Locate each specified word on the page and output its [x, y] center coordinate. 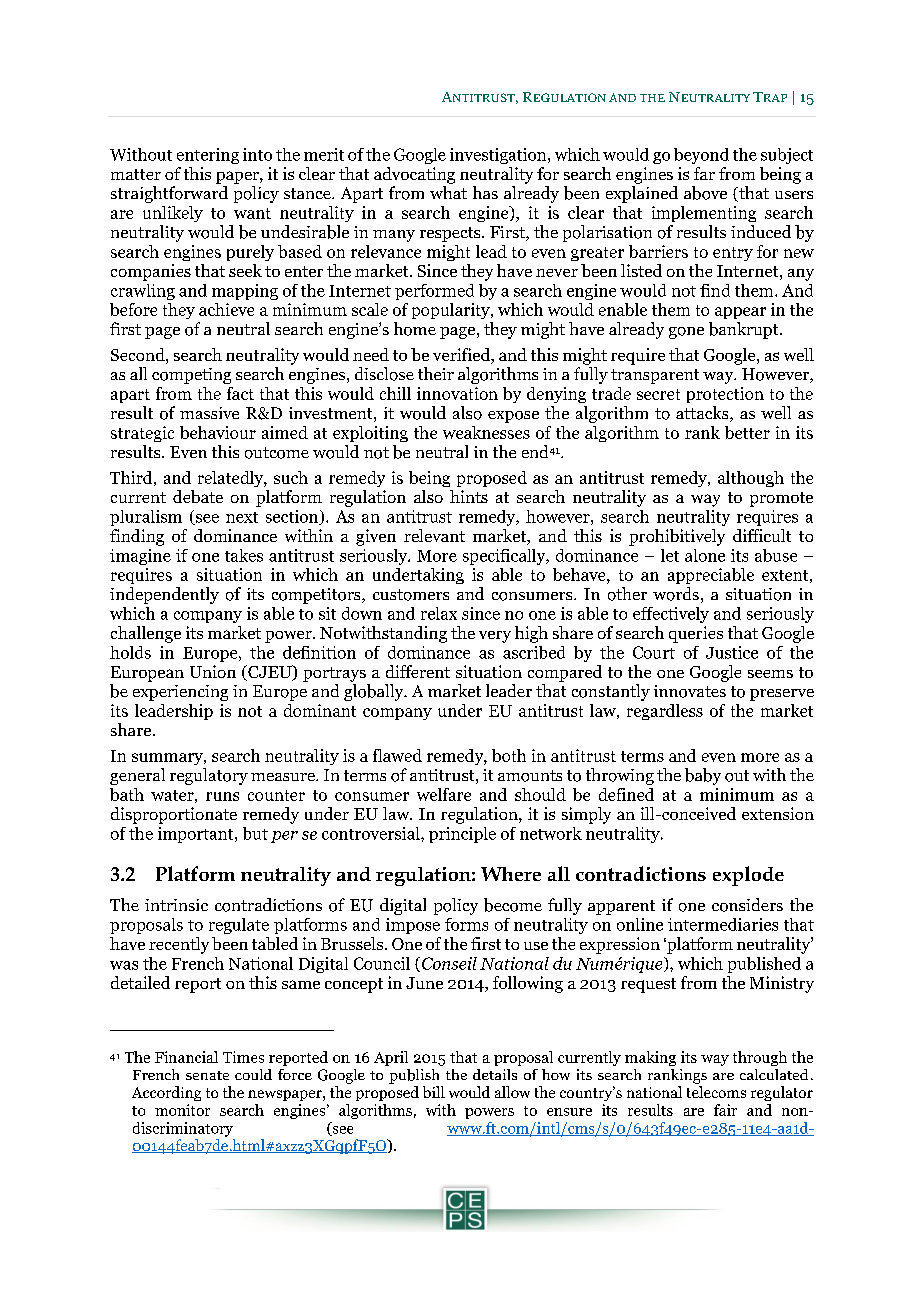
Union [213, 671]
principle [462, 835]
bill [434, 1092]
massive [209, 413]
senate [207, 1075]
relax [439, 613]
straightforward [169, 194]
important [197, 835]
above [705, 193]
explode [748, 876]
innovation [457, 393]
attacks [703, 414]
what [448, 192]
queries [696, 634]
